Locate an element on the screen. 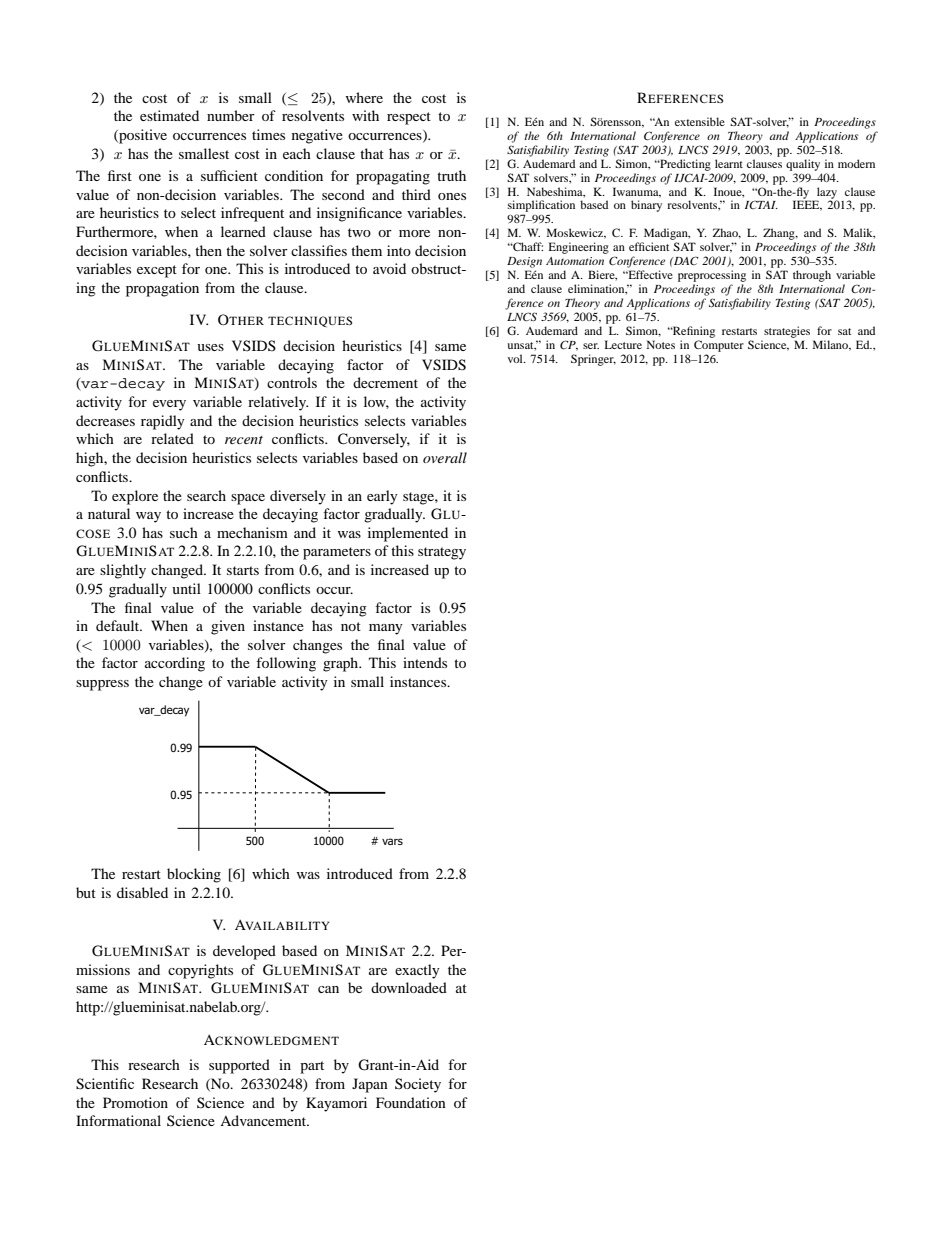  suppress is located at coordinates (102, 685).
